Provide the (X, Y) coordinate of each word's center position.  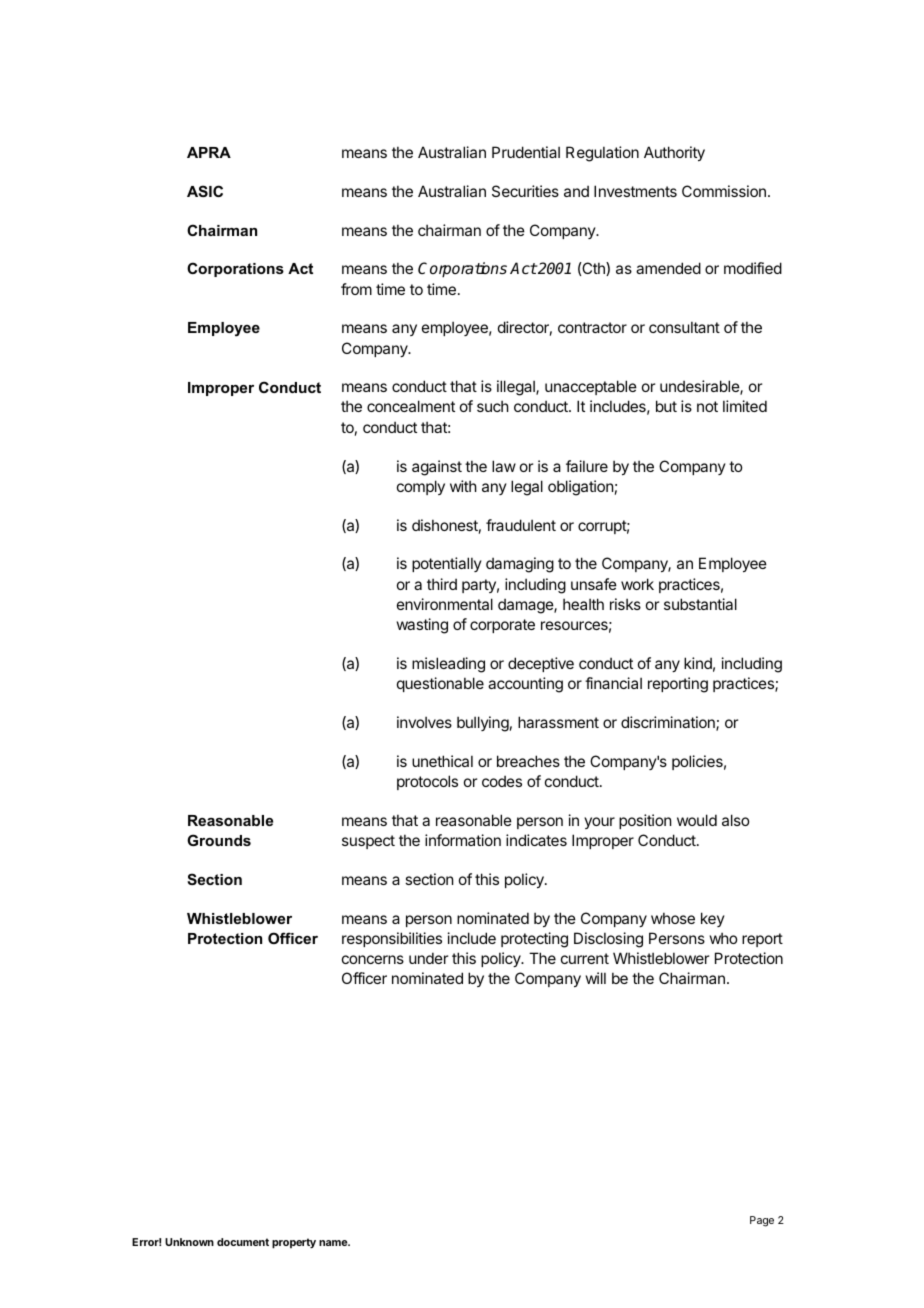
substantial (700, 604)
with (463, 486)
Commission (724, 191)
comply (421, 487)
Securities (525, 191)
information (463, 840)
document (243, 1242)
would (697, 820)
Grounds (219, 840)
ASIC (205, 191)
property (294, 1243)
